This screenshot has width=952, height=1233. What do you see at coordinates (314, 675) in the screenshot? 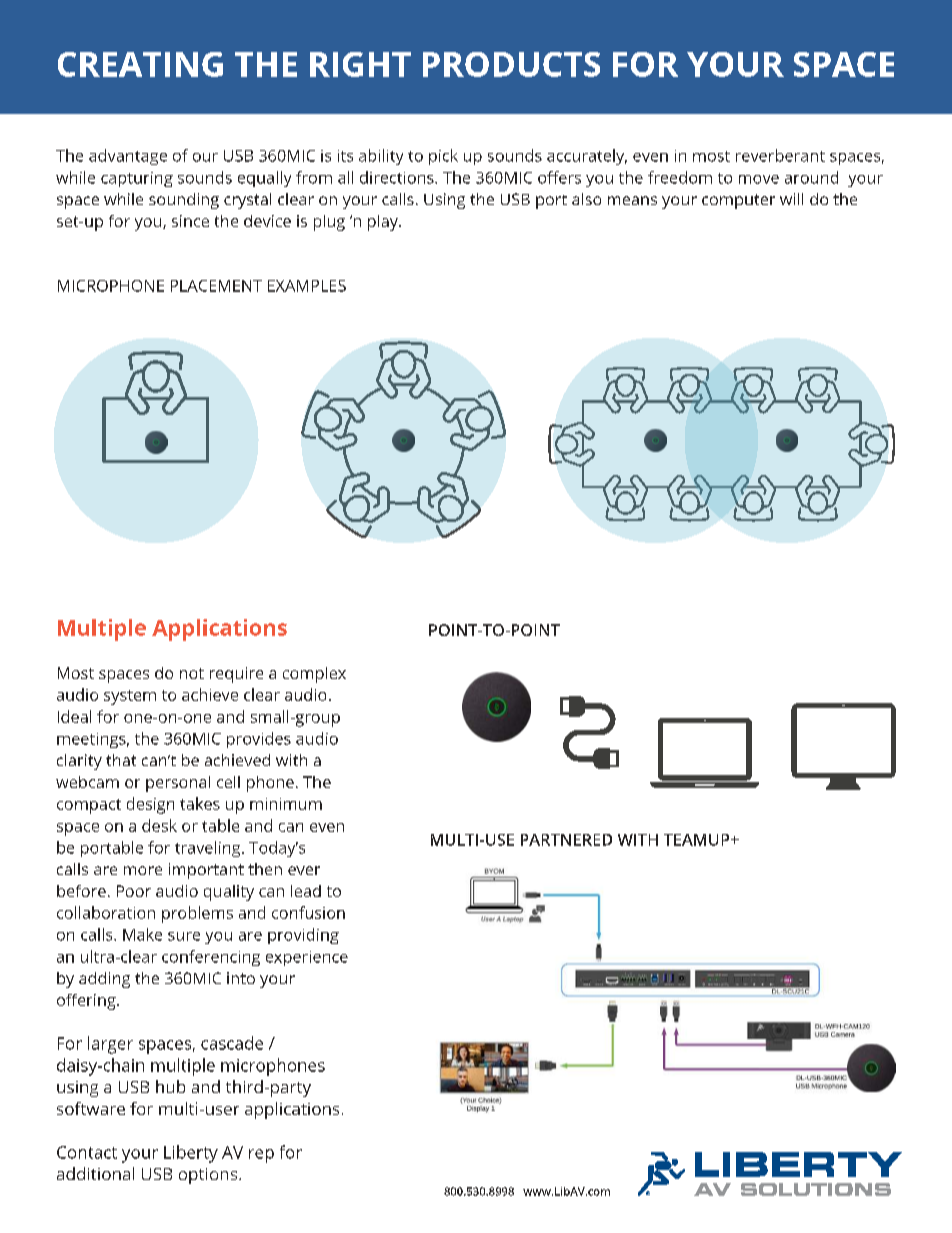
I see `complex` at bounding box center [314, 675].
